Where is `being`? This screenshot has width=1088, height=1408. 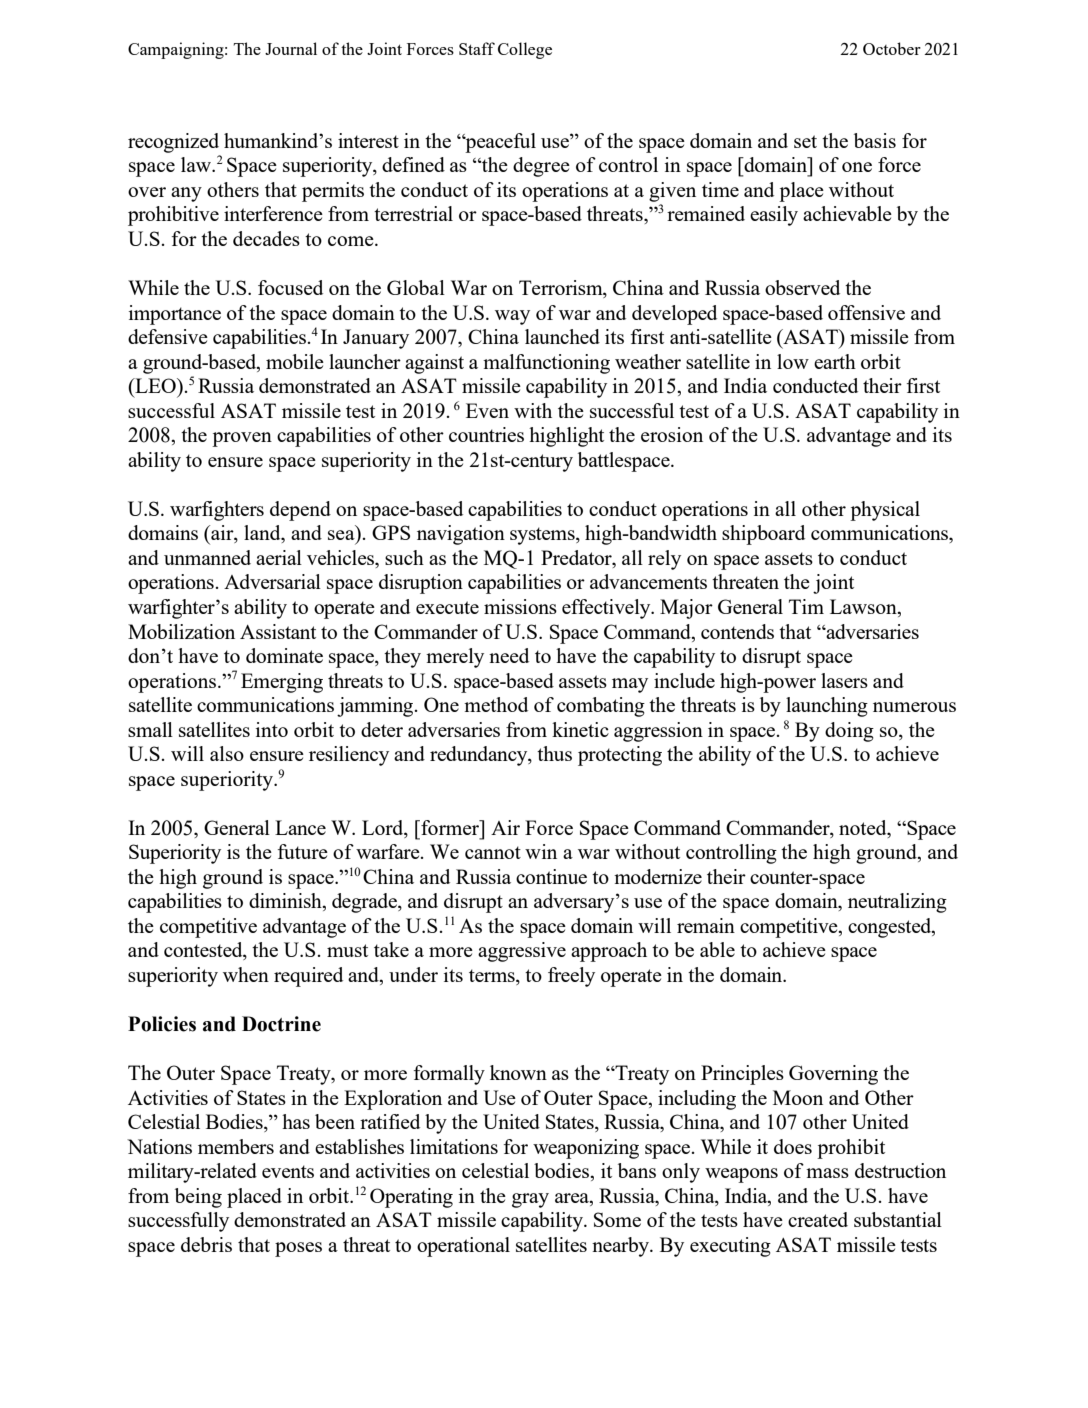 being is located at coordinates (198, 1198).
